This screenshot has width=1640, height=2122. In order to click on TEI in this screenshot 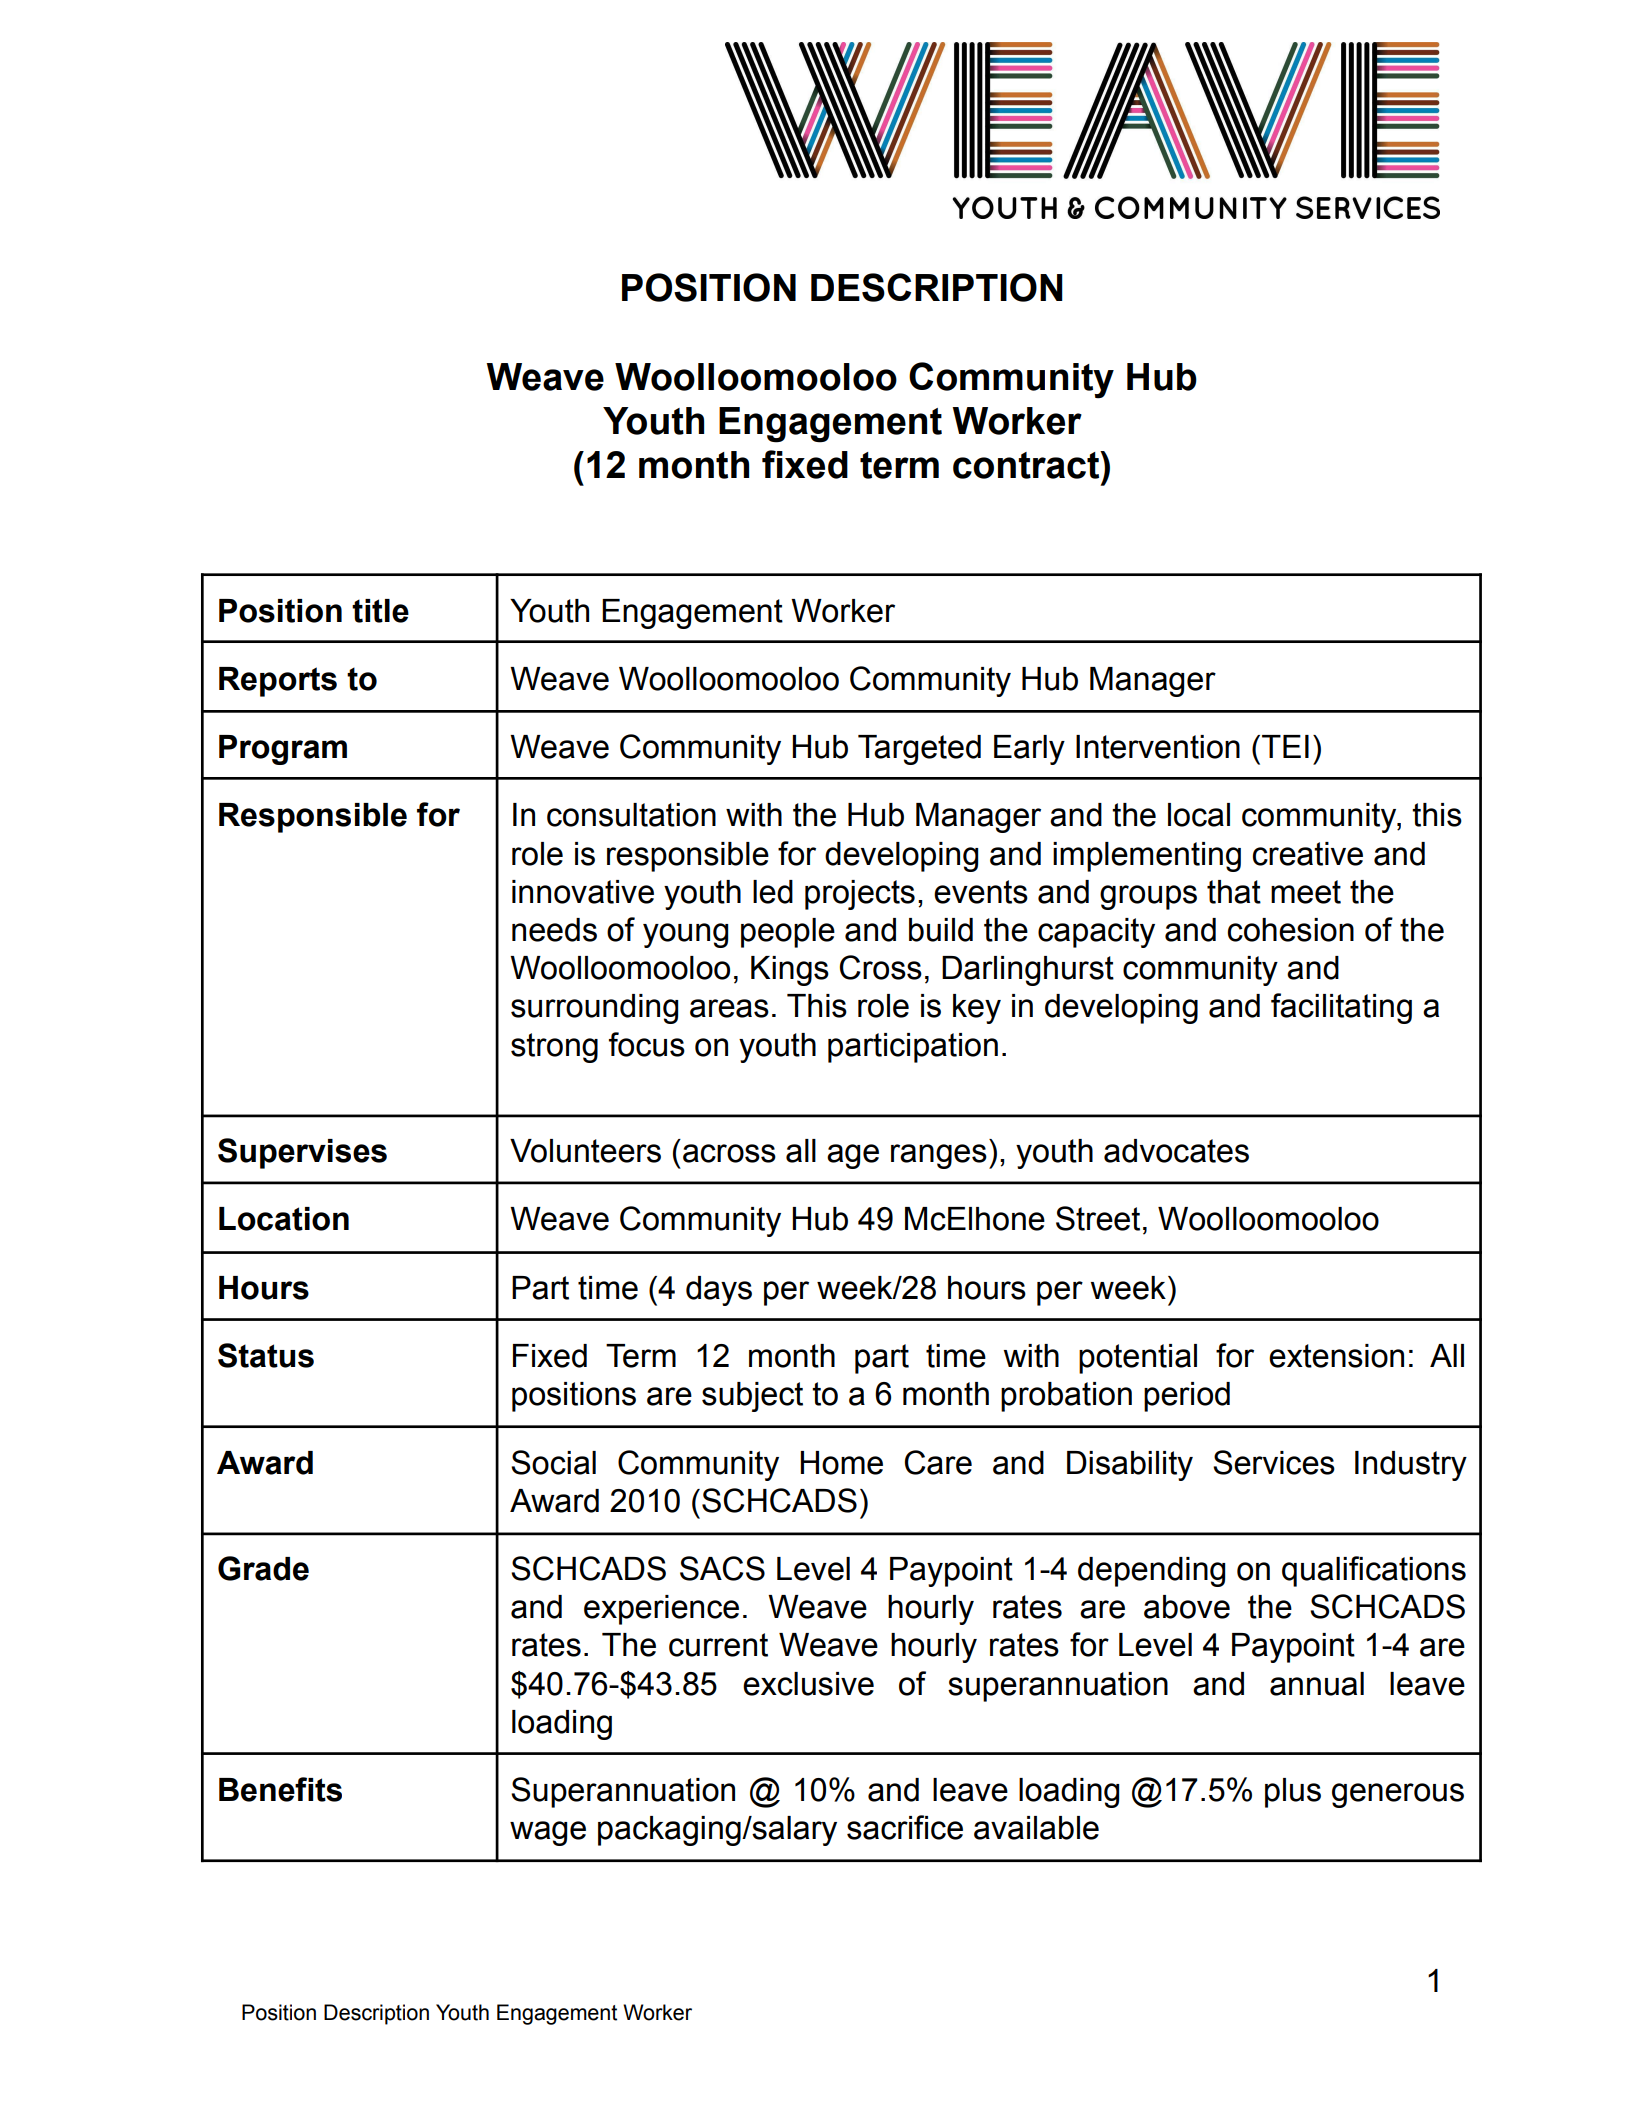, I will do `click(1285, 746)`.
